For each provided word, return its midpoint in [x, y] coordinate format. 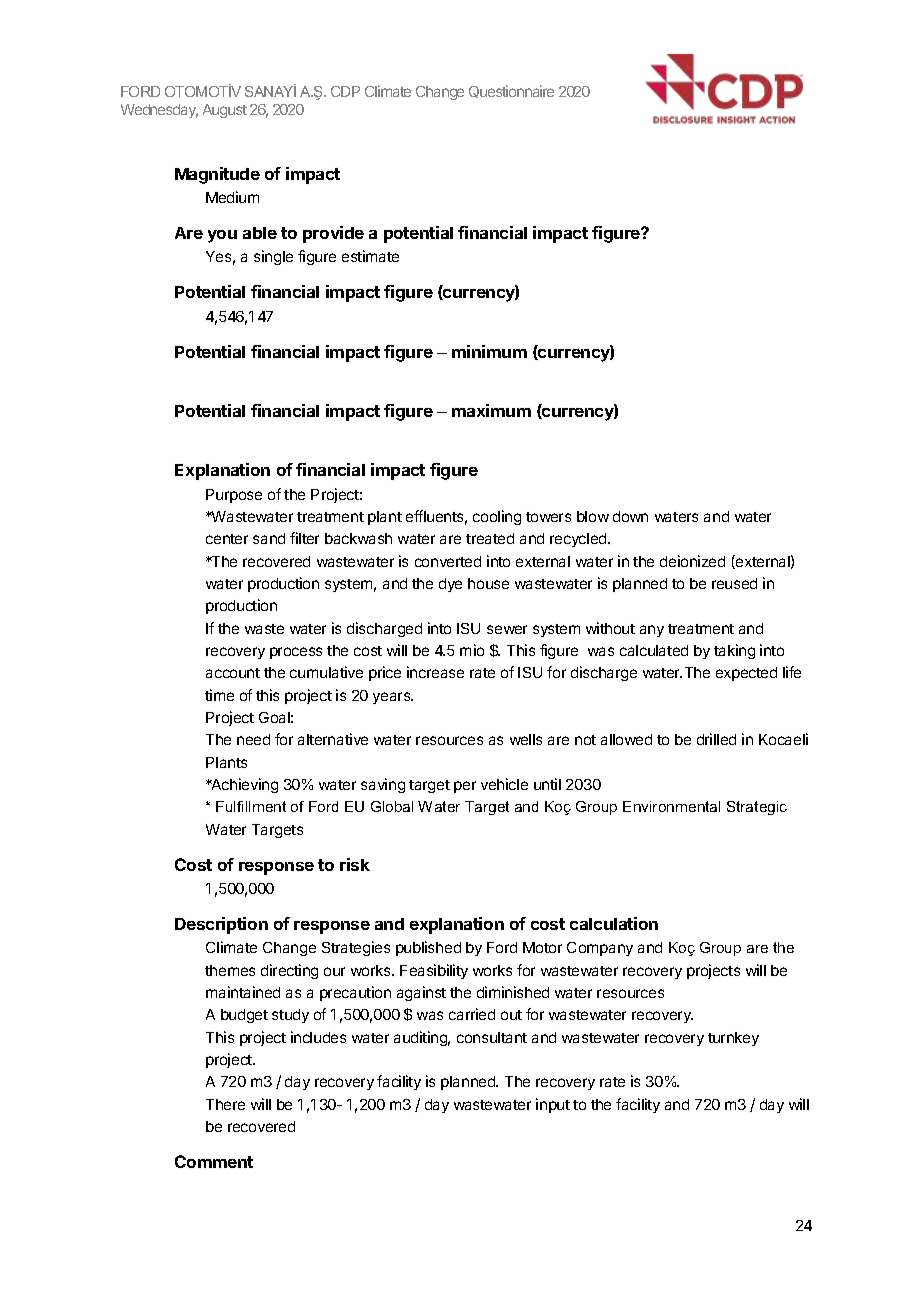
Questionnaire [511, 91]
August [225, 111]
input [553, 1105]
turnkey [733, 1039]
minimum [489, 351]
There [225, 1104]
